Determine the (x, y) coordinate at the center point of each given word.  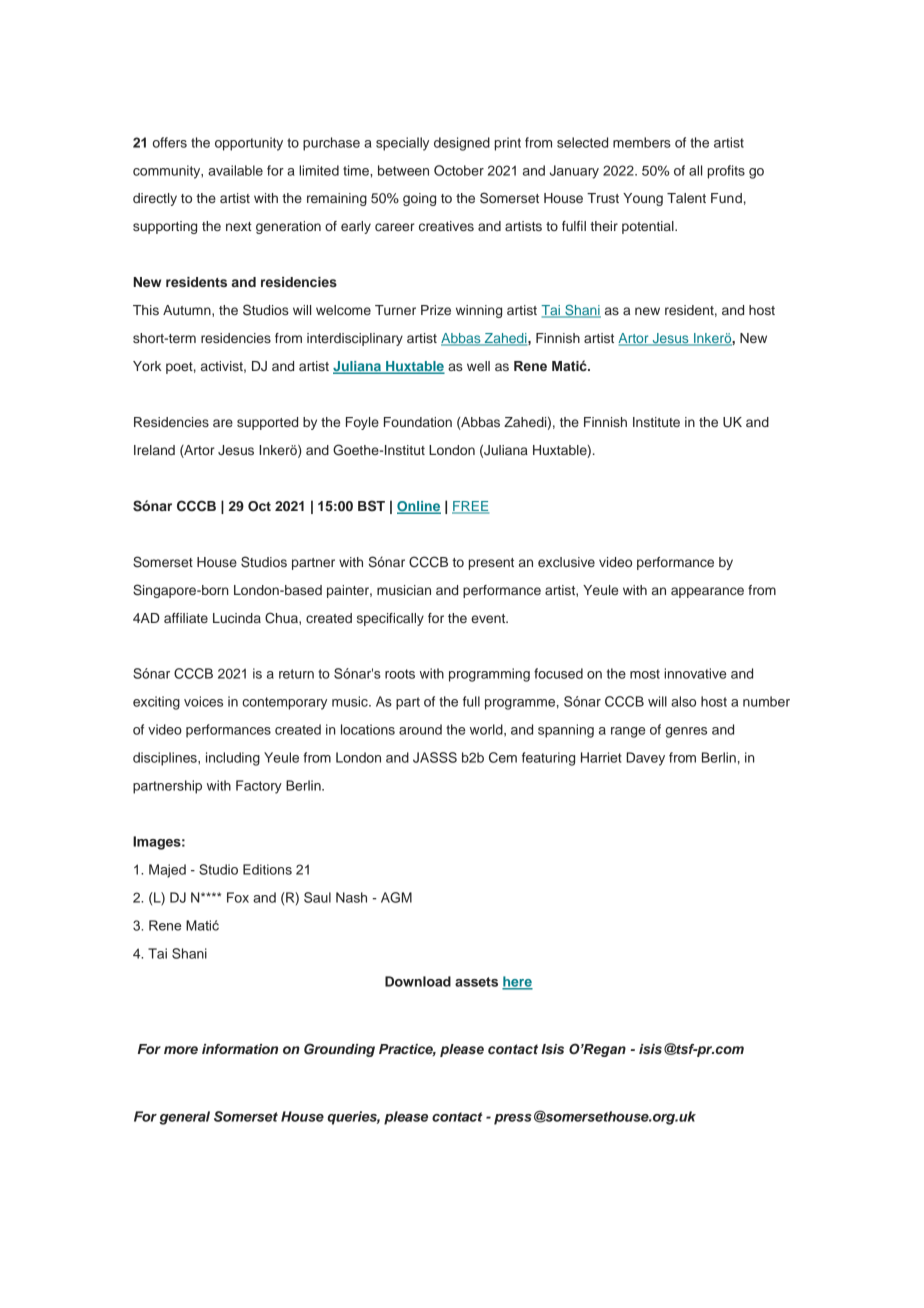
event (489, 618)
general (184, 1118)
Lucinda (237, 618)
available (235, 170)
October (459, 170)
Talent (686, 198)
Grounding (339, 1050)
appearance (707, 592)
